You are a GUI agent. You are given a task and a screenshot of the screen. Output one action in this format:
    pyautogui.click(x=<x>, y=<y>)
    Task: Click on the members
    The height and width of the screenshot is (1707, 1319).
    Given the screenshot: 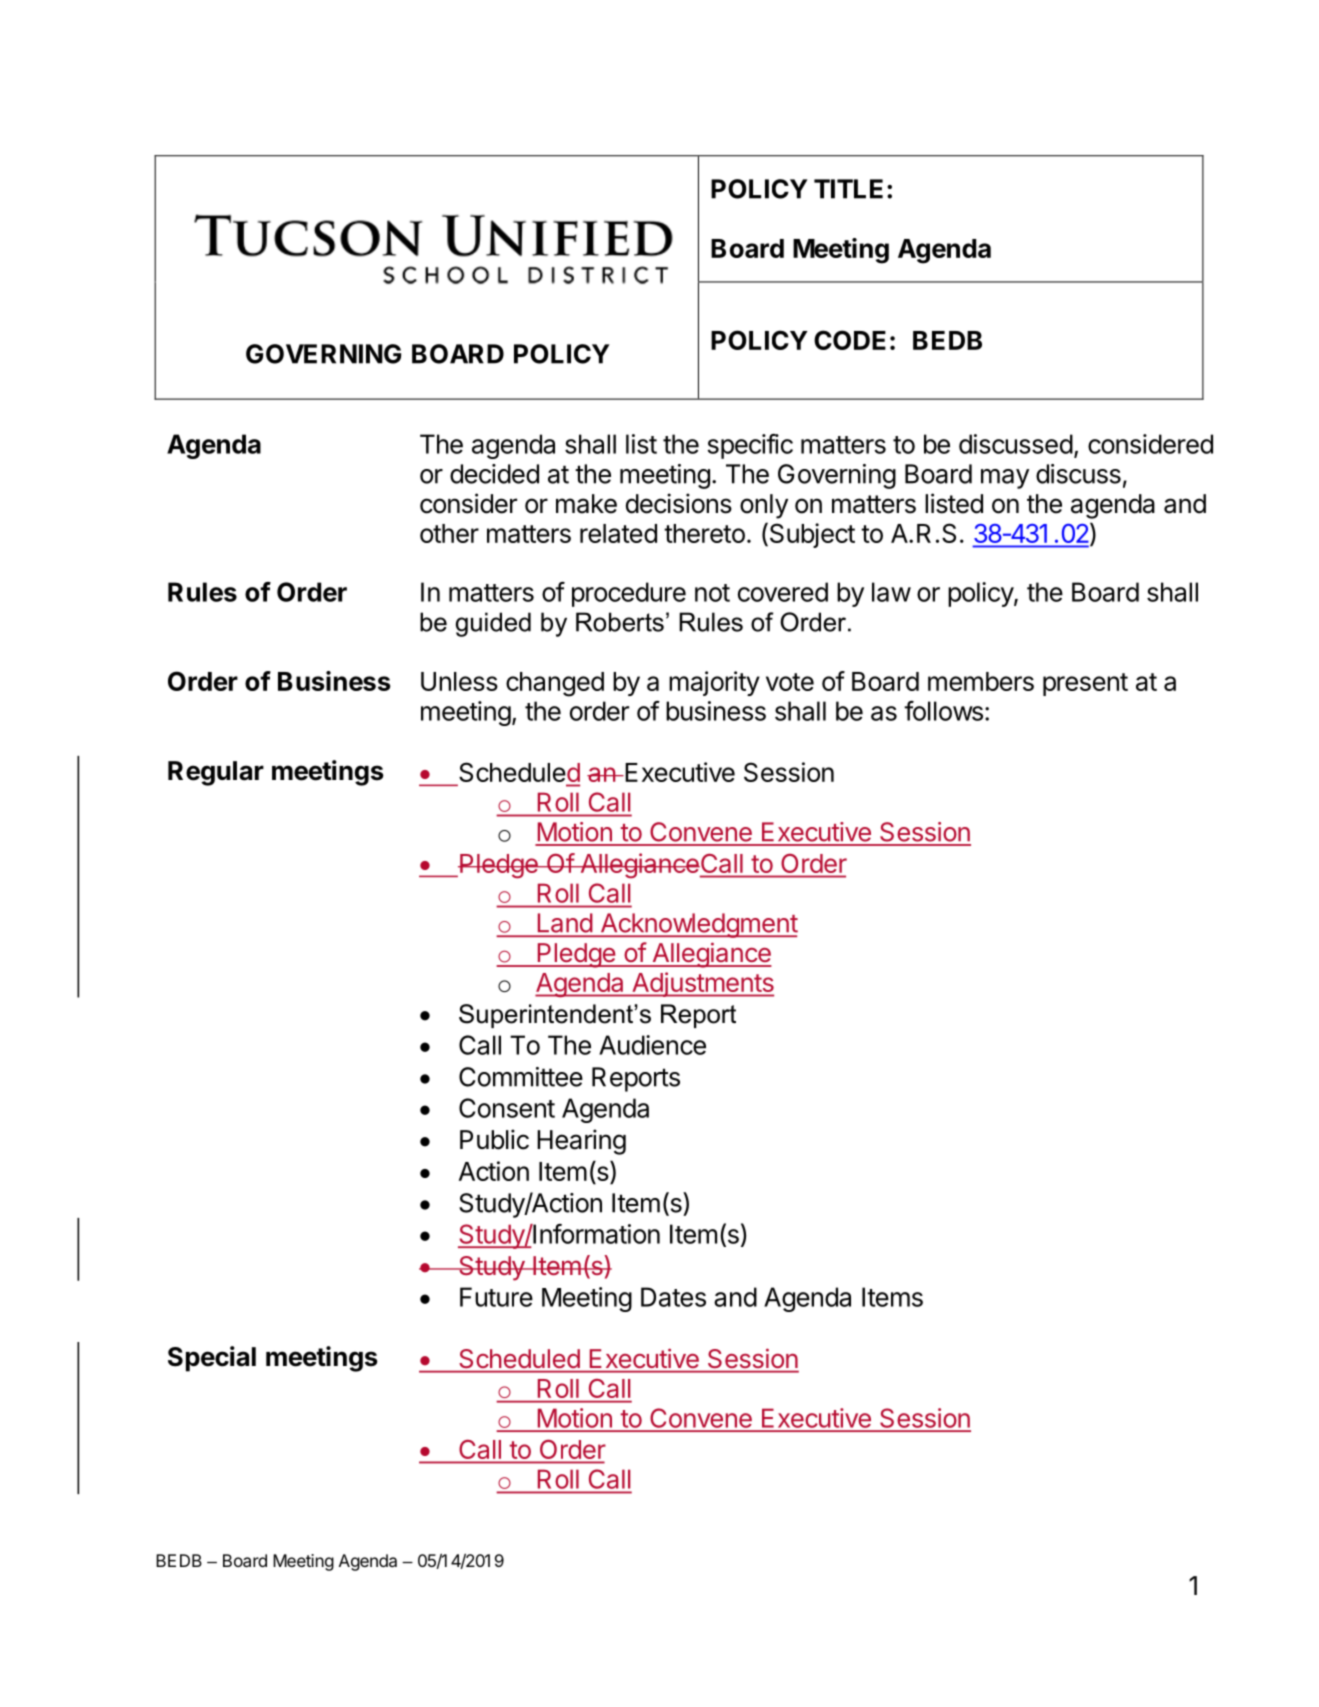 What is the action you would take?
    pyautogui.click(x=981, y=681)
